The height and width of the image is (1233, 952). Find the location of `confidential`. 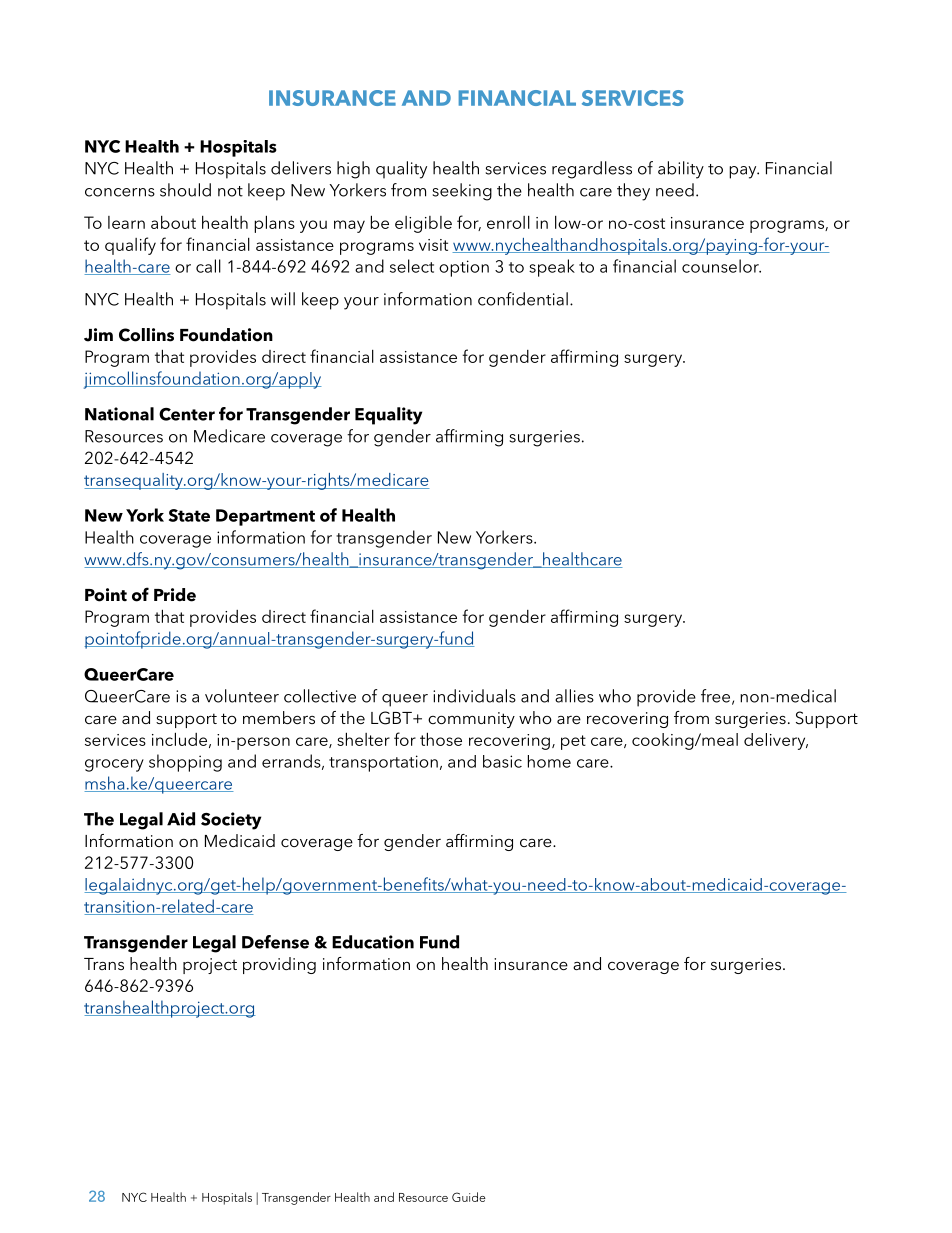

confidential is located at coordinates (523, 299).
